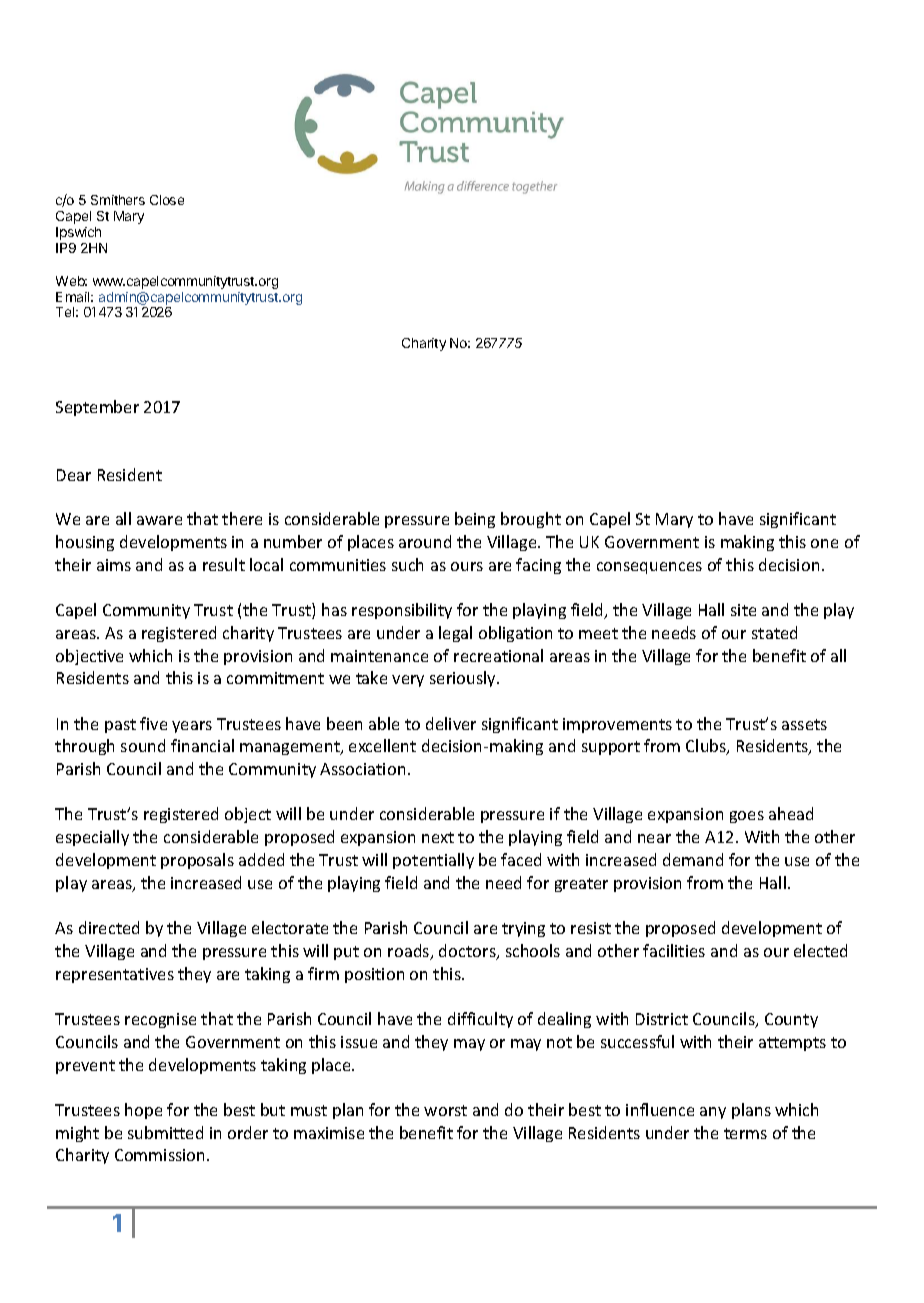 The height and width of the document is (1303, 924). Describe the element at coordinates (531, 520) in the document. I see `brought` at that location.
